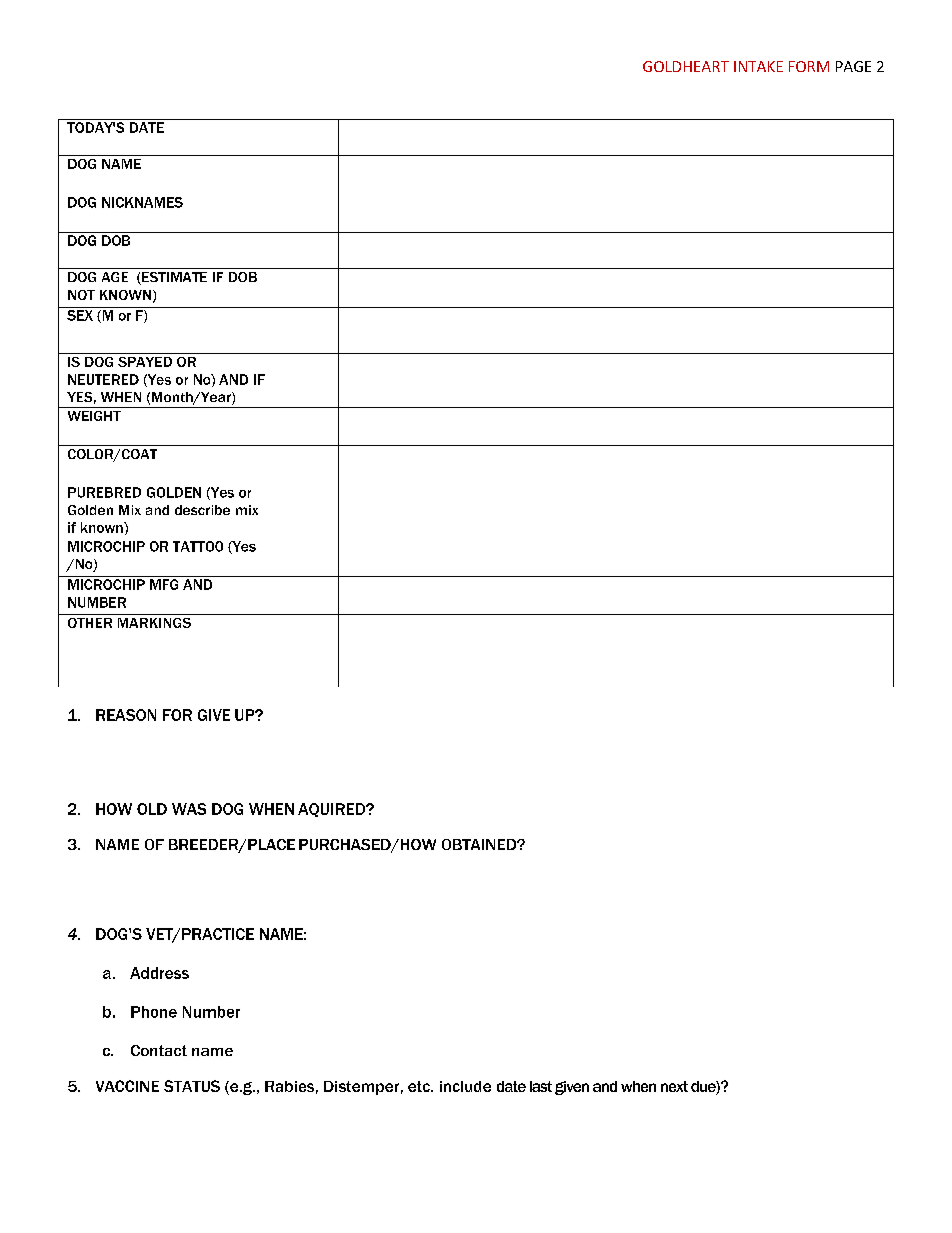  What do you see at coordinates (541, 1086) in the document?
I see `last` at bounding box center [541, 1086].
